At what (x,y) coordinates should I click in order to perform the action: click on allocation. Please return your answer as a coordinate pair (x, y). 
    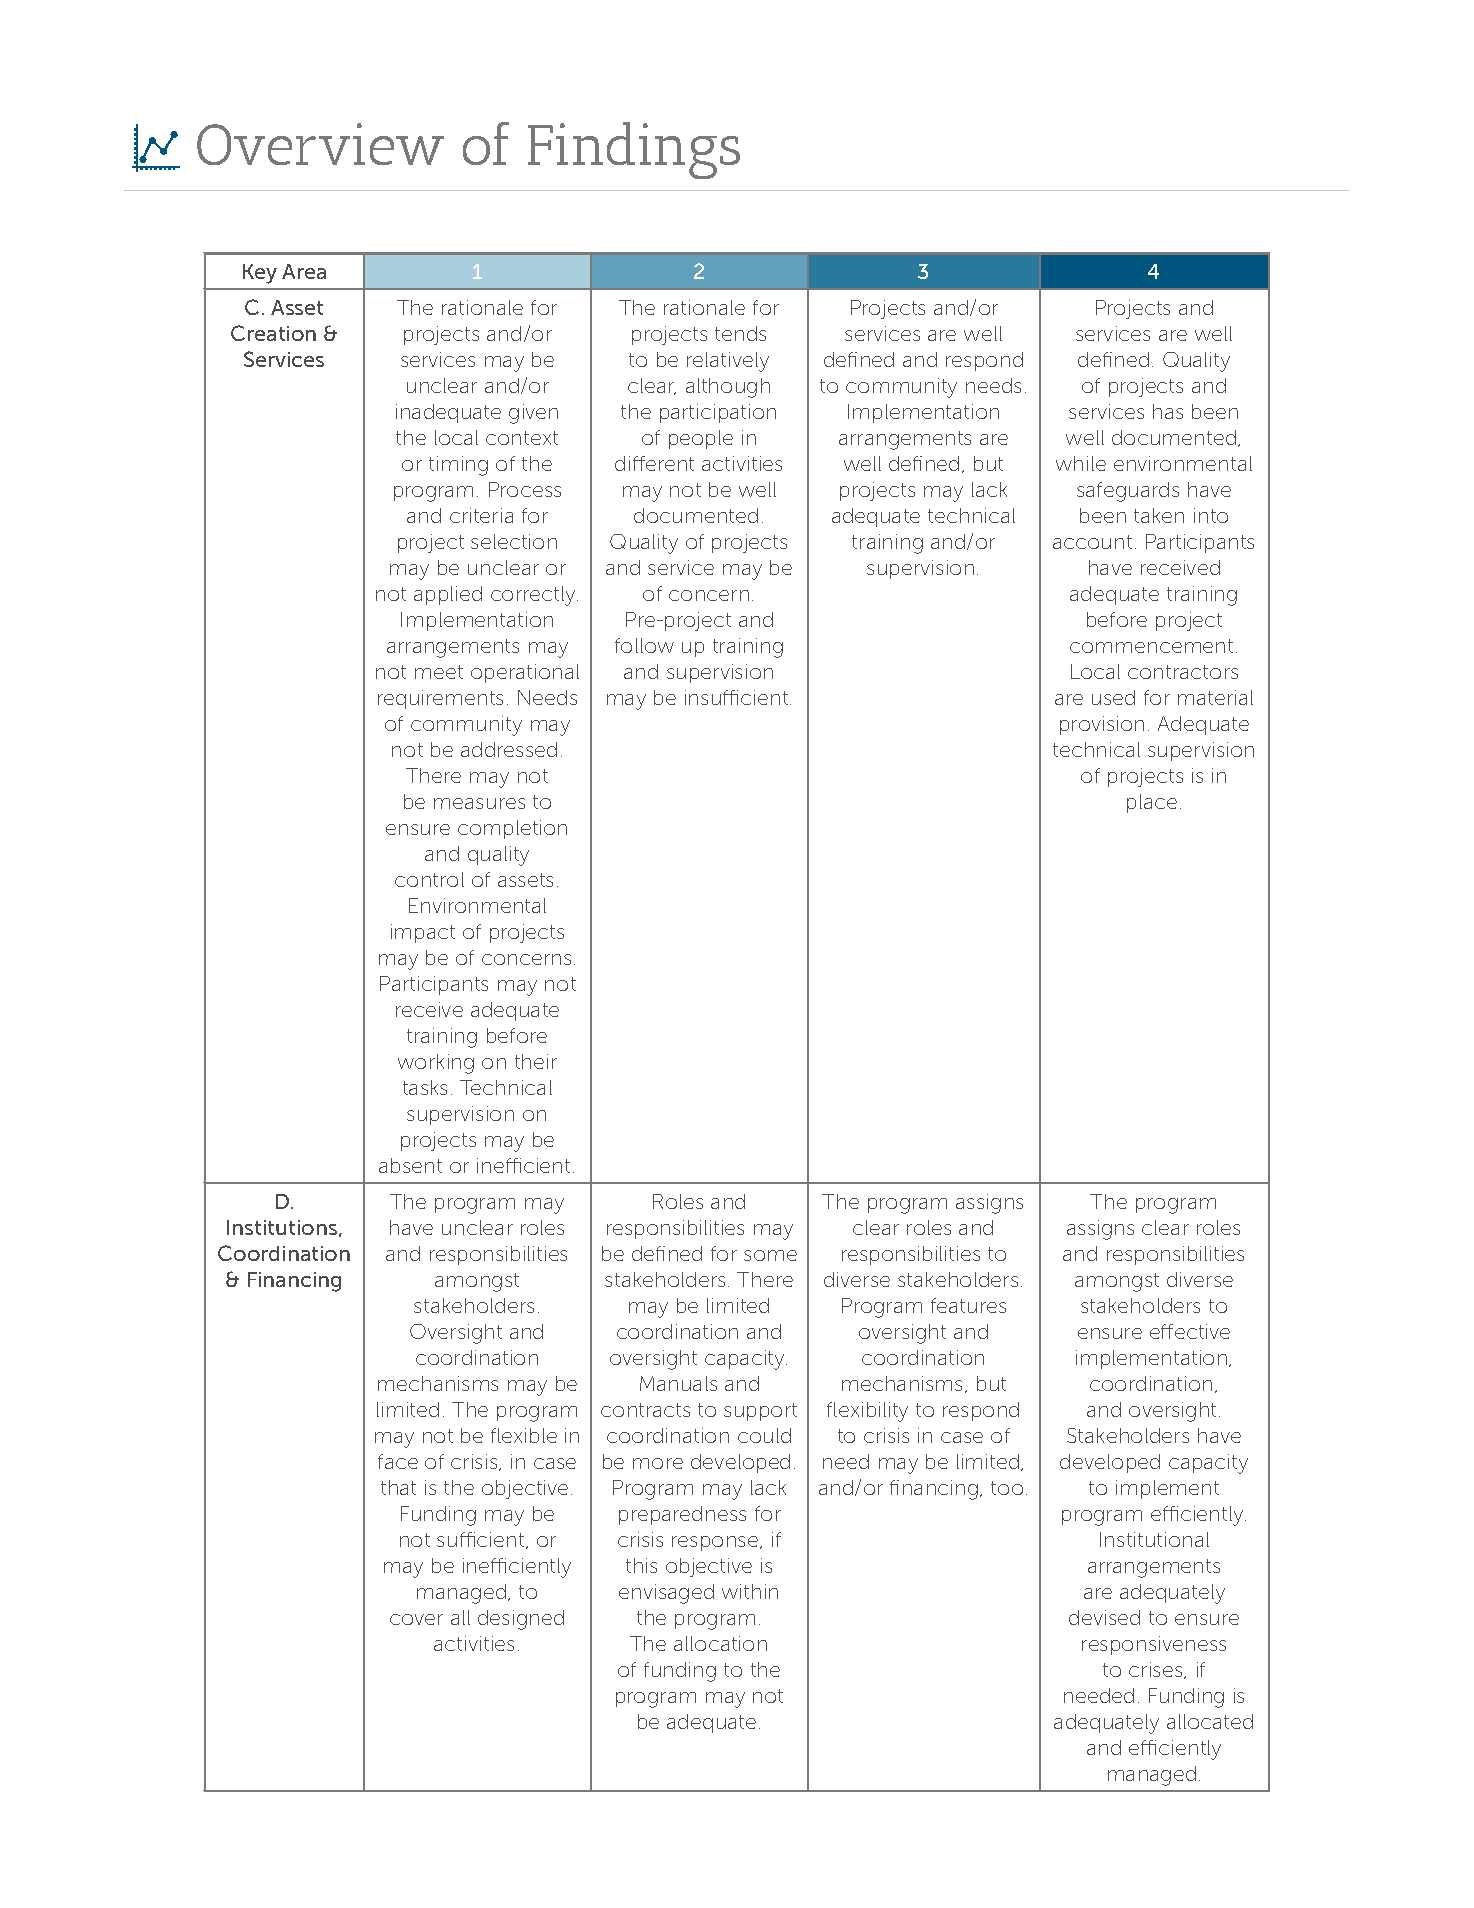
    Looking at the image, I should click on (720, 1643).
